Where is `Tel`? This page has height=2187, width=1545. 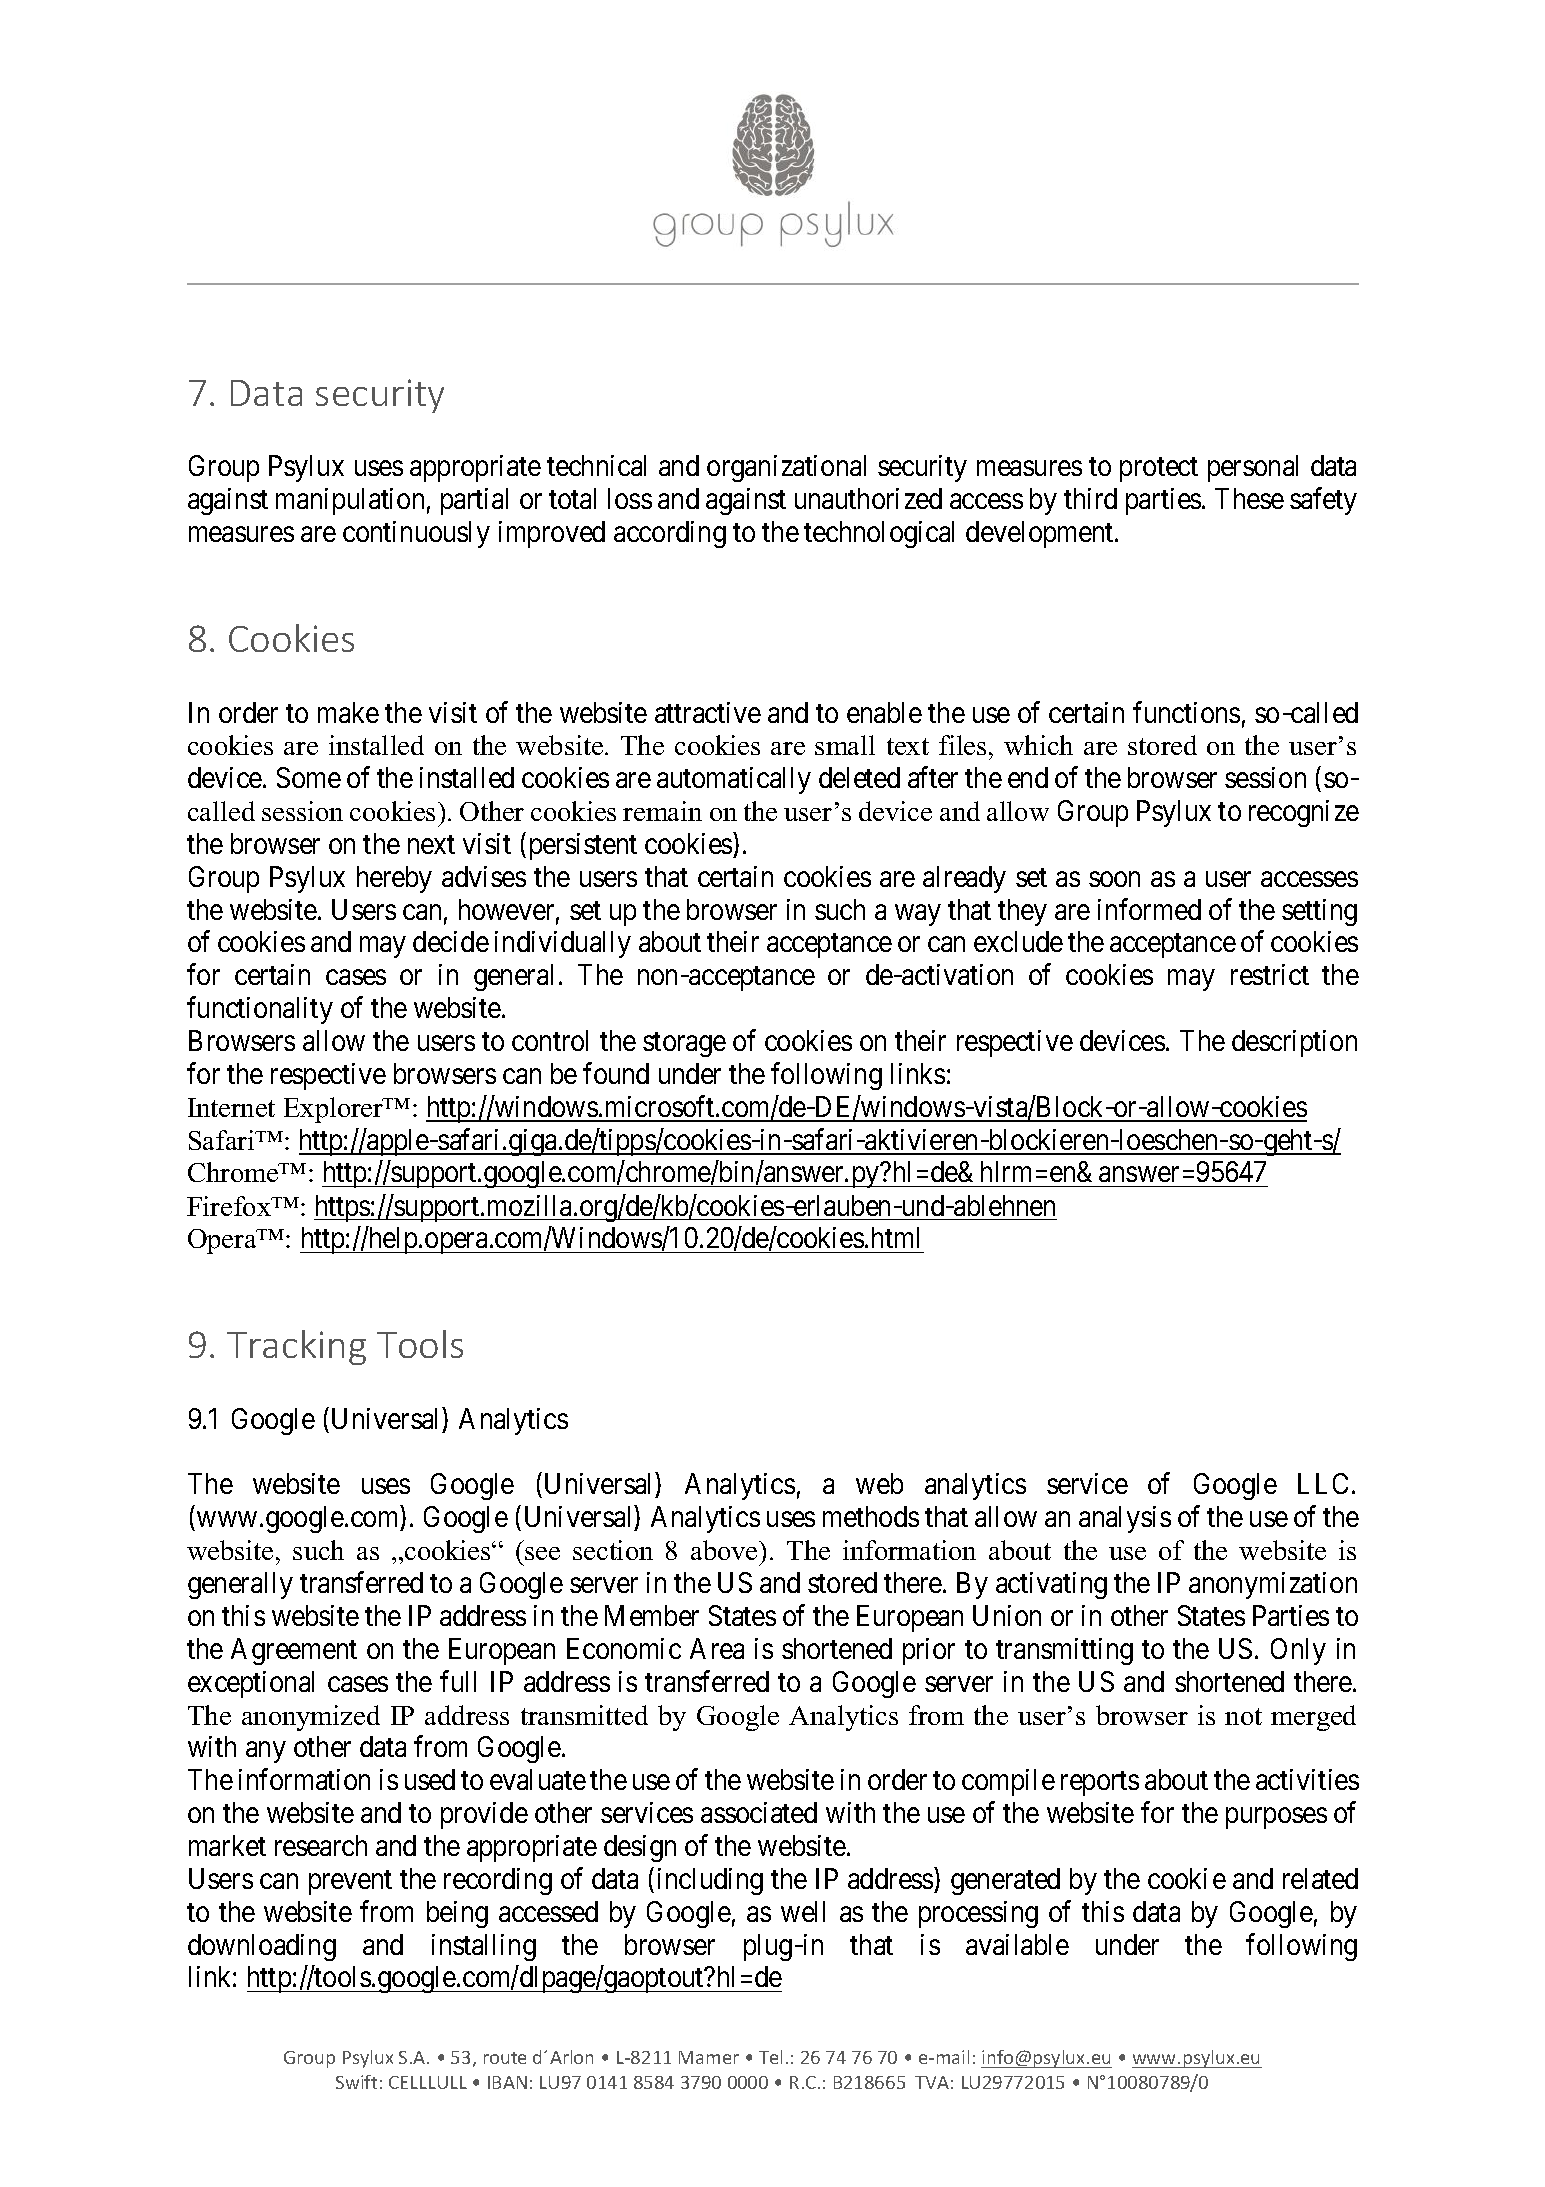
Tel is located at coordinates (770, 2057).
